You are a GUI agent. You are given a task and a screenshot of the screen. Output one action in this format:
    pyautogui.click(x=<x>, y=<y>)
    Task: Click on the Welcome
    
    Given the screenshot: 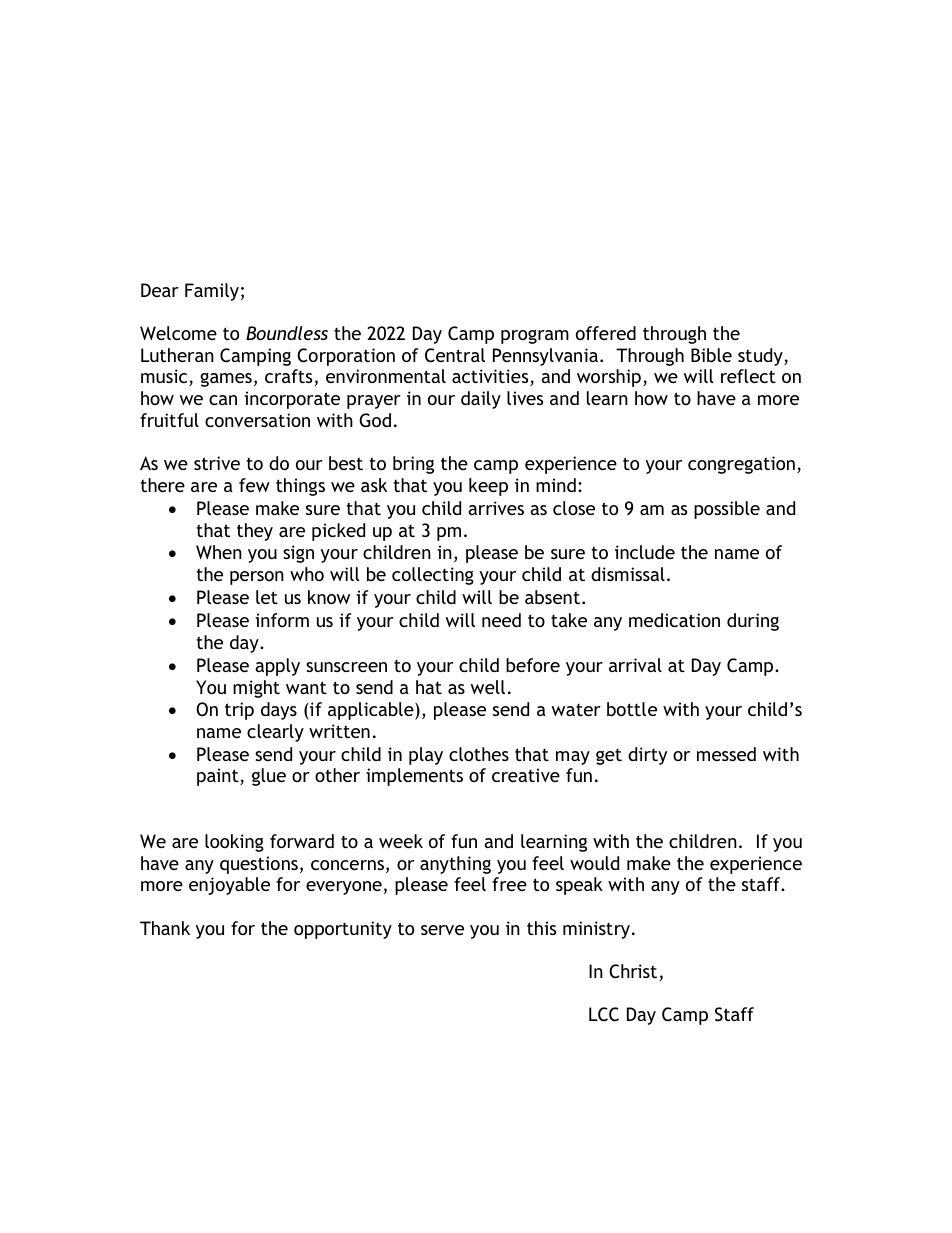 What is the action you would take?
    pyautogui.click(x=178, y=333)
